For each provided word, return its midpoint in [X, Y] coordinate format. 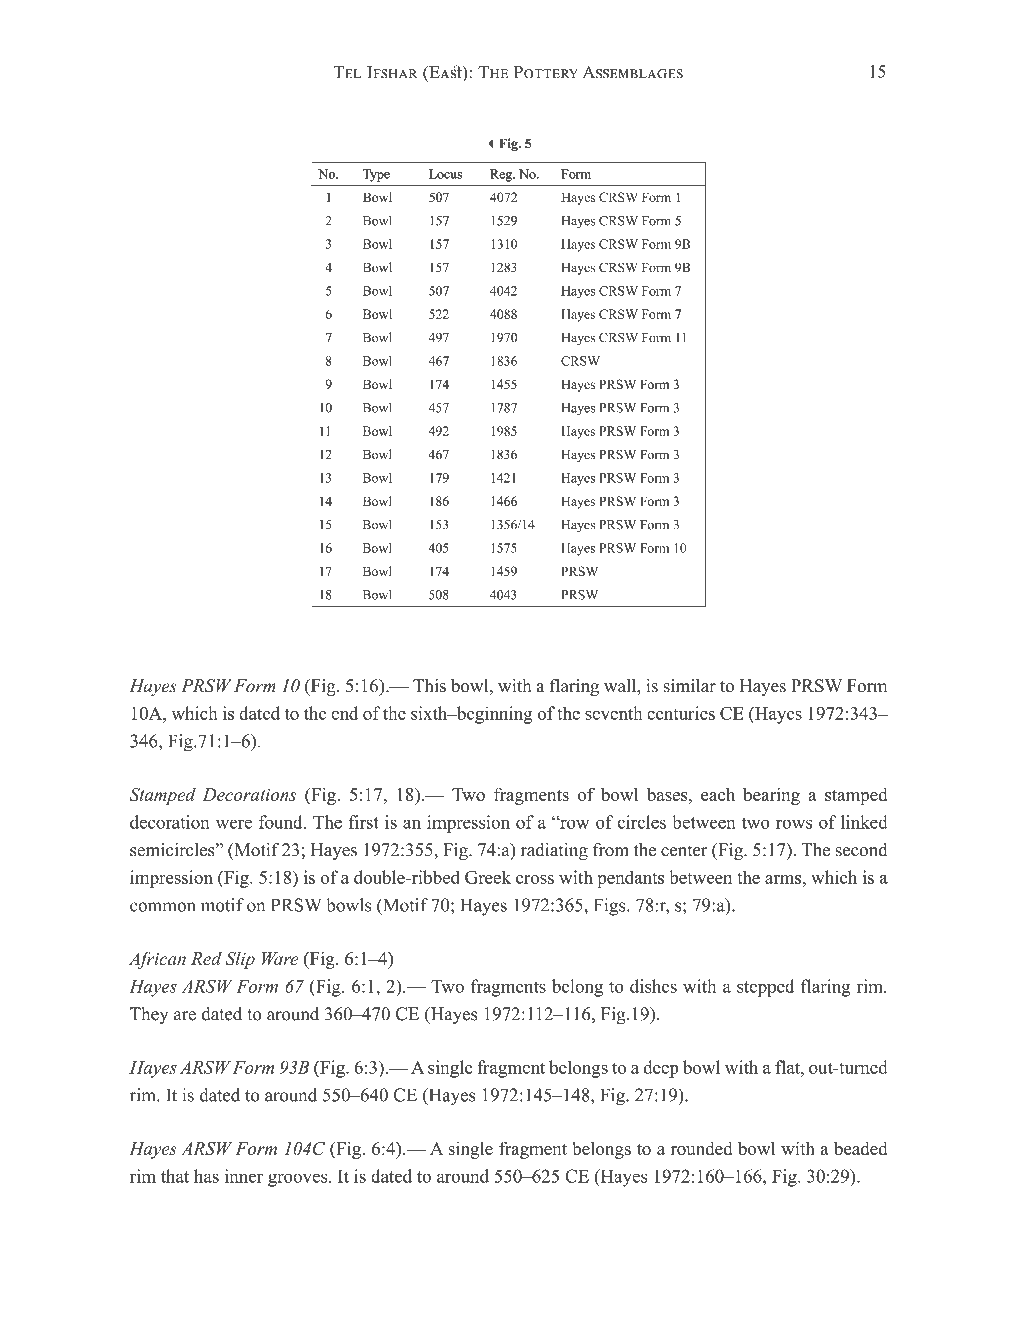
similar [689, 686]
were [234, 824]
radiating [554, 852]
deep [661, 1069]
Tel [347, 72]
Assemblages [633, 72]
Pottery [546, 72]
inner [243, 1176]
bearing [771, 796]
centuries [681, 713]
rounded [701, 1148]
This [429, 686]
